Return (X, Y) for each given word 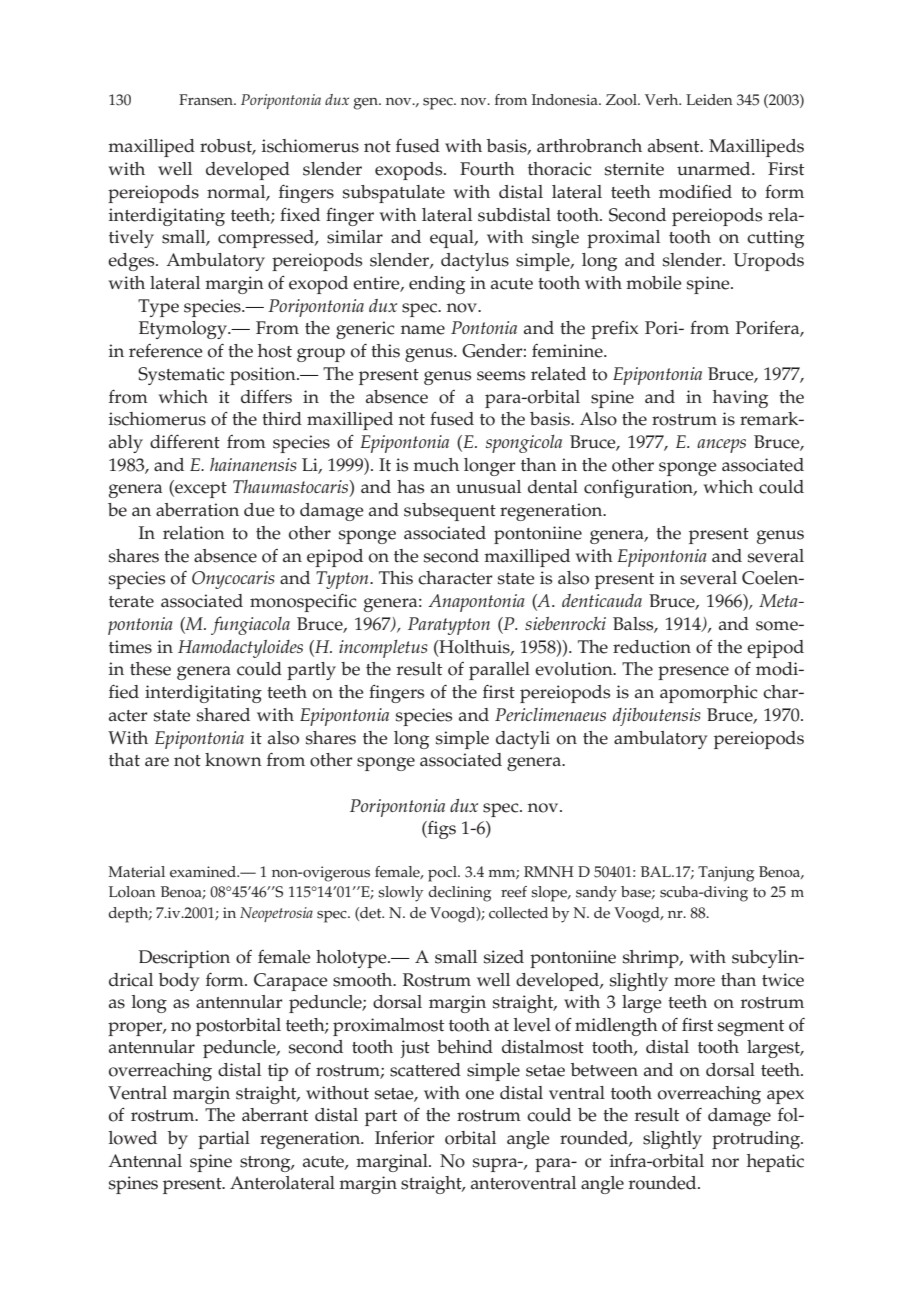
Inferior (404, 1138)
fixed (300, 215)
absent (675, 146)
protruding (757, 1140)
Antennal (145, 1161)
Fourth (487, 169)
